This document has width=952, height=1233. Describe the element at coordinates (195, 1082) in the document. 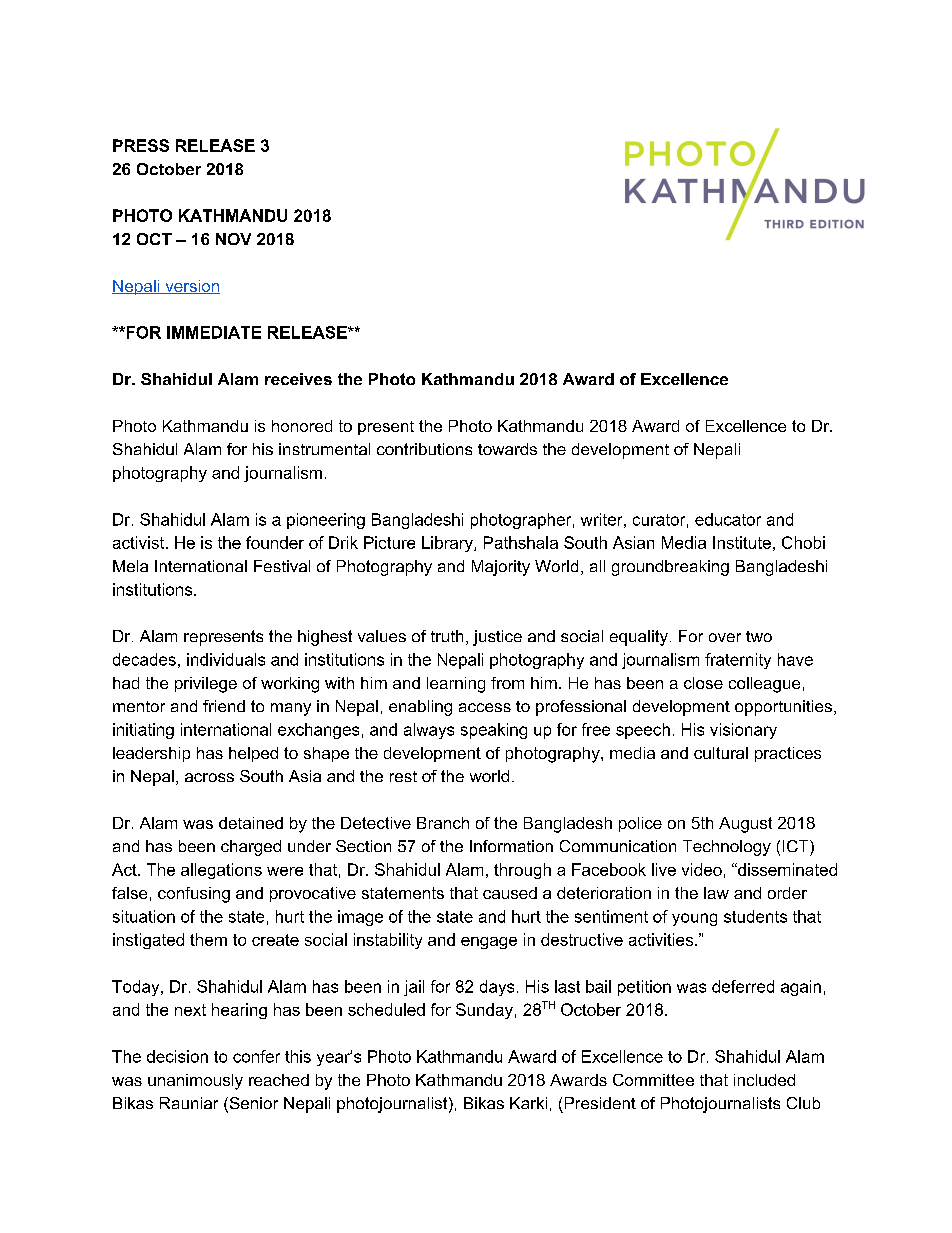

I see `unanimously` at that location.
